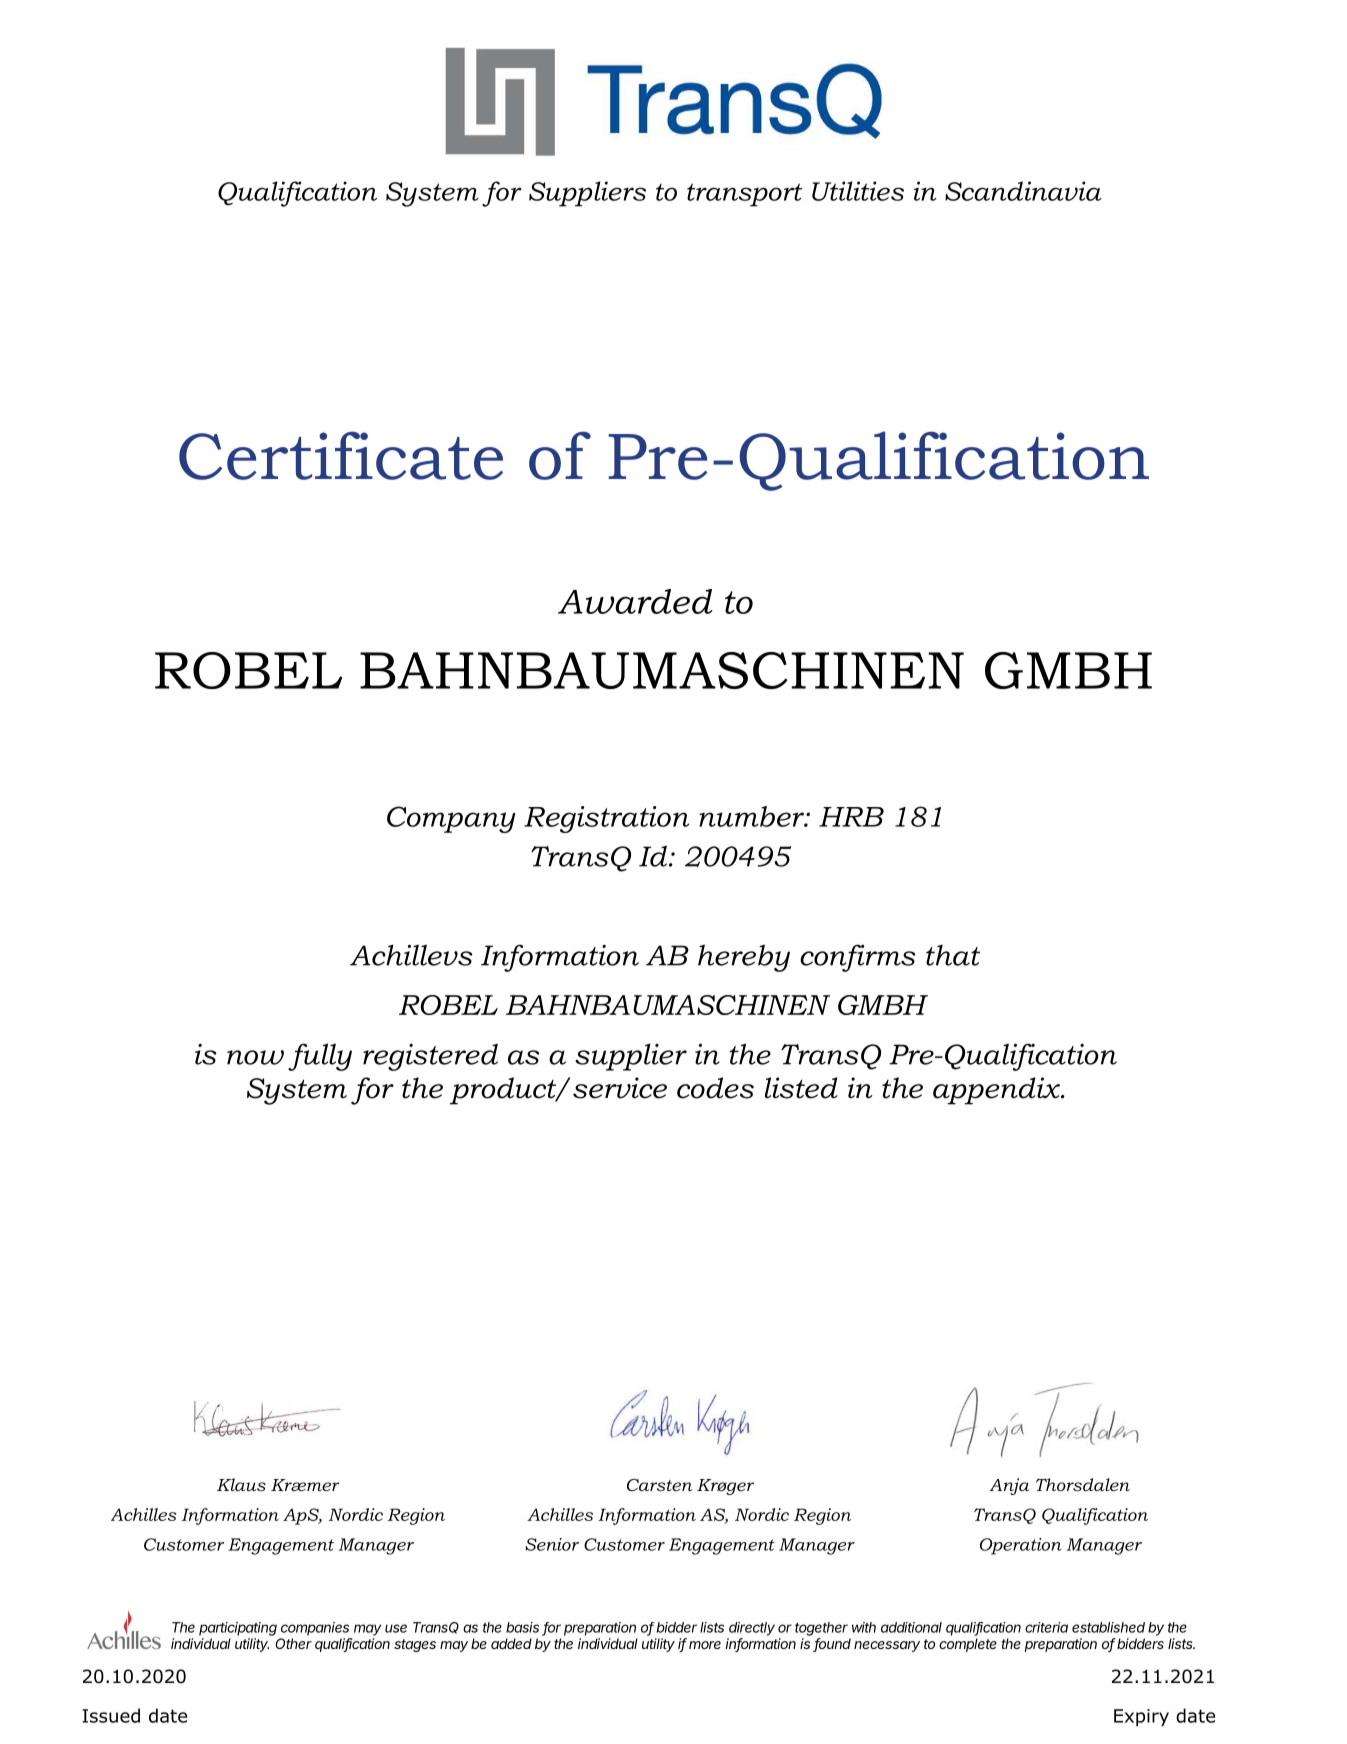  Describe the element at coordinates (997, 1091) in the screenshot. I see `appendix` at that location.
